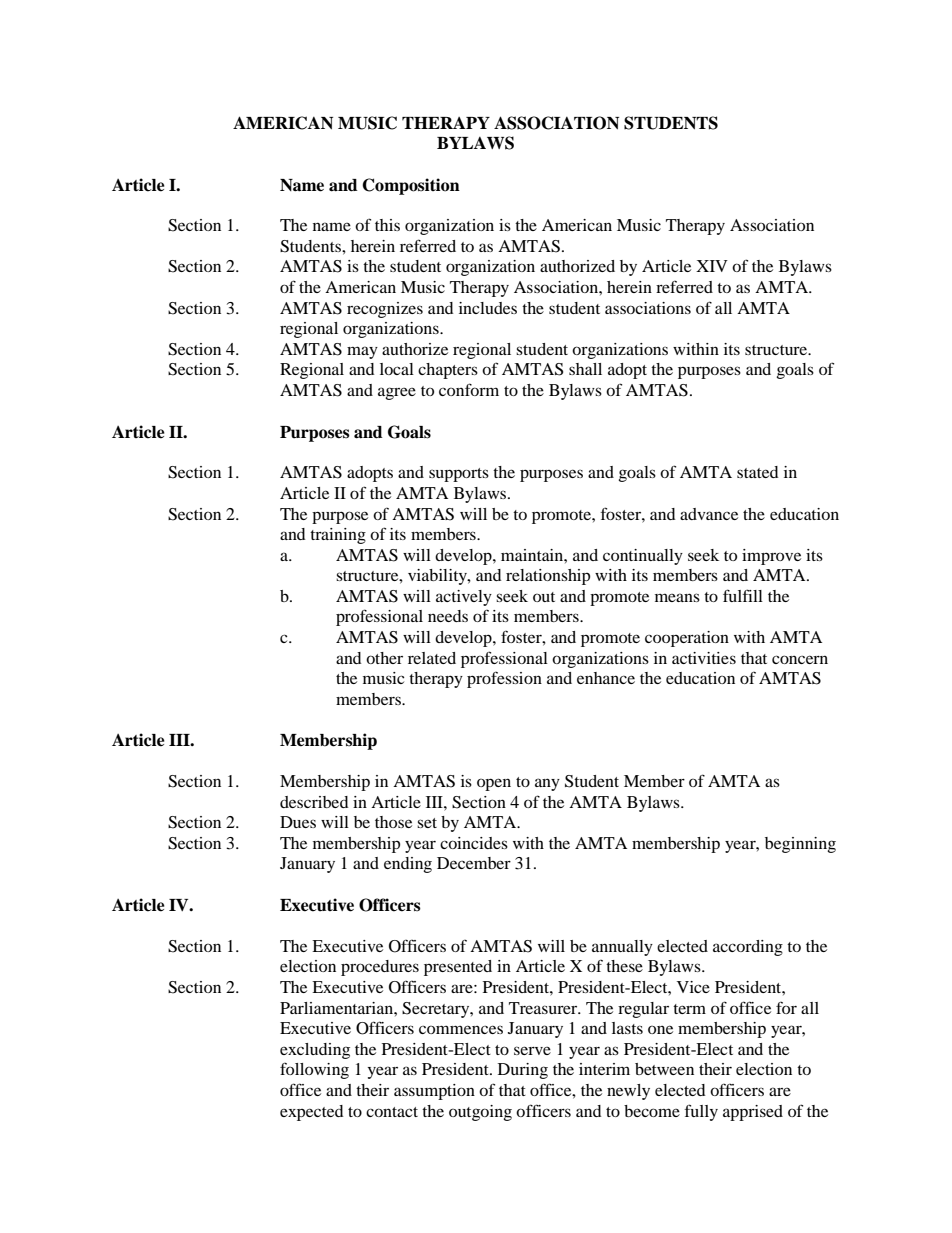 The width and height of the screenshot is (952, 1233). I want to click on contact, so click(392, 1112).
